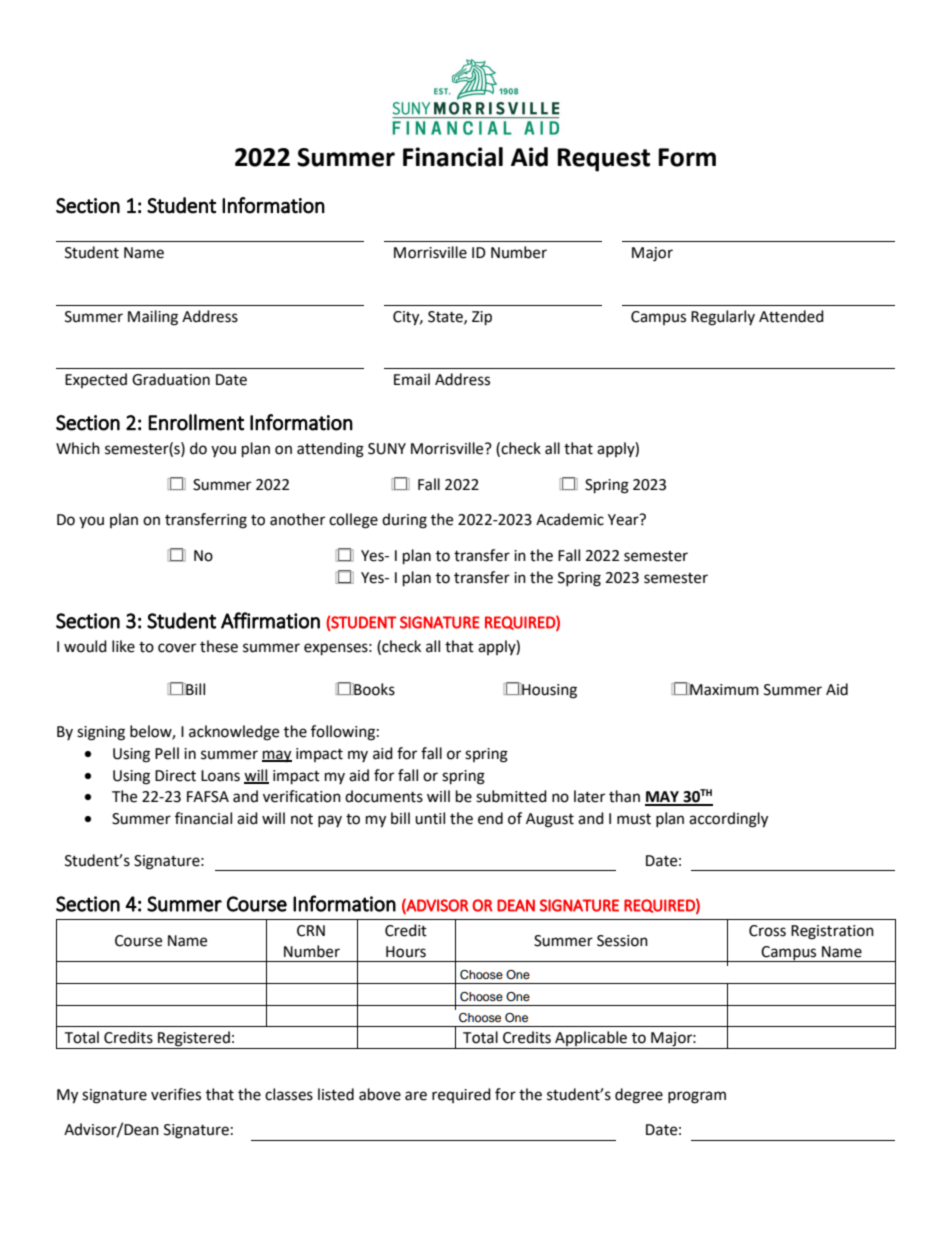 The width and height of the image is (952, 1233). I want to click on Maximum, so click(723, 689).
